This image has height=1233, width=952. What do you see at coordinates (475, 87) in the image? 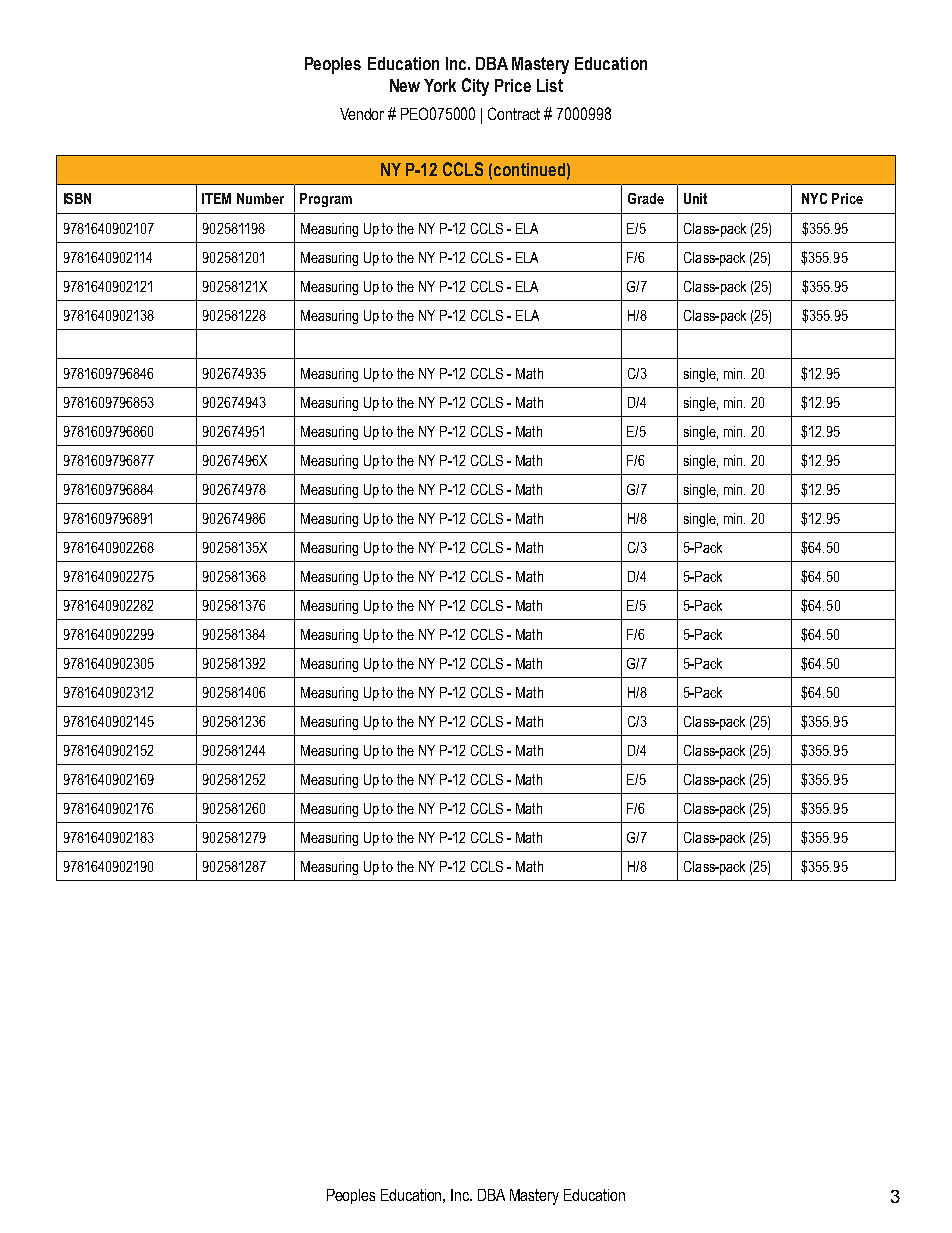
I see `City` at bounding box center [475, 87].
